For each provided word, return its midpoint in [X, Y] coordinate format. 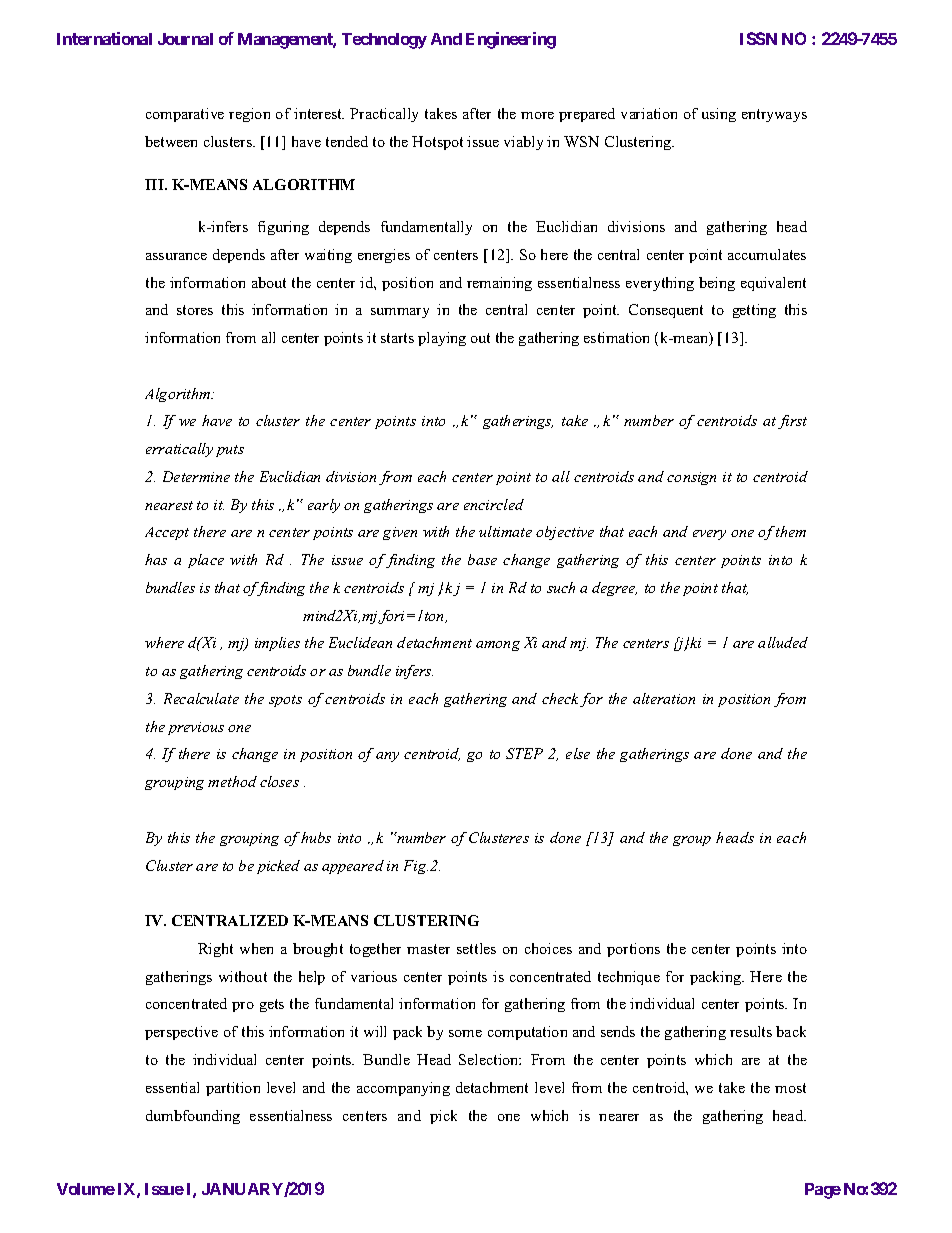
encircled [494, 504]
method [232, 781]
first [792, 422]
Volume [86, 1189]
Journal [185, 39]
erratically [179, 450]
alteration [664, 698]
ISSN [758, 38]
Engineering [511, 40]
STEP [524, 753]
